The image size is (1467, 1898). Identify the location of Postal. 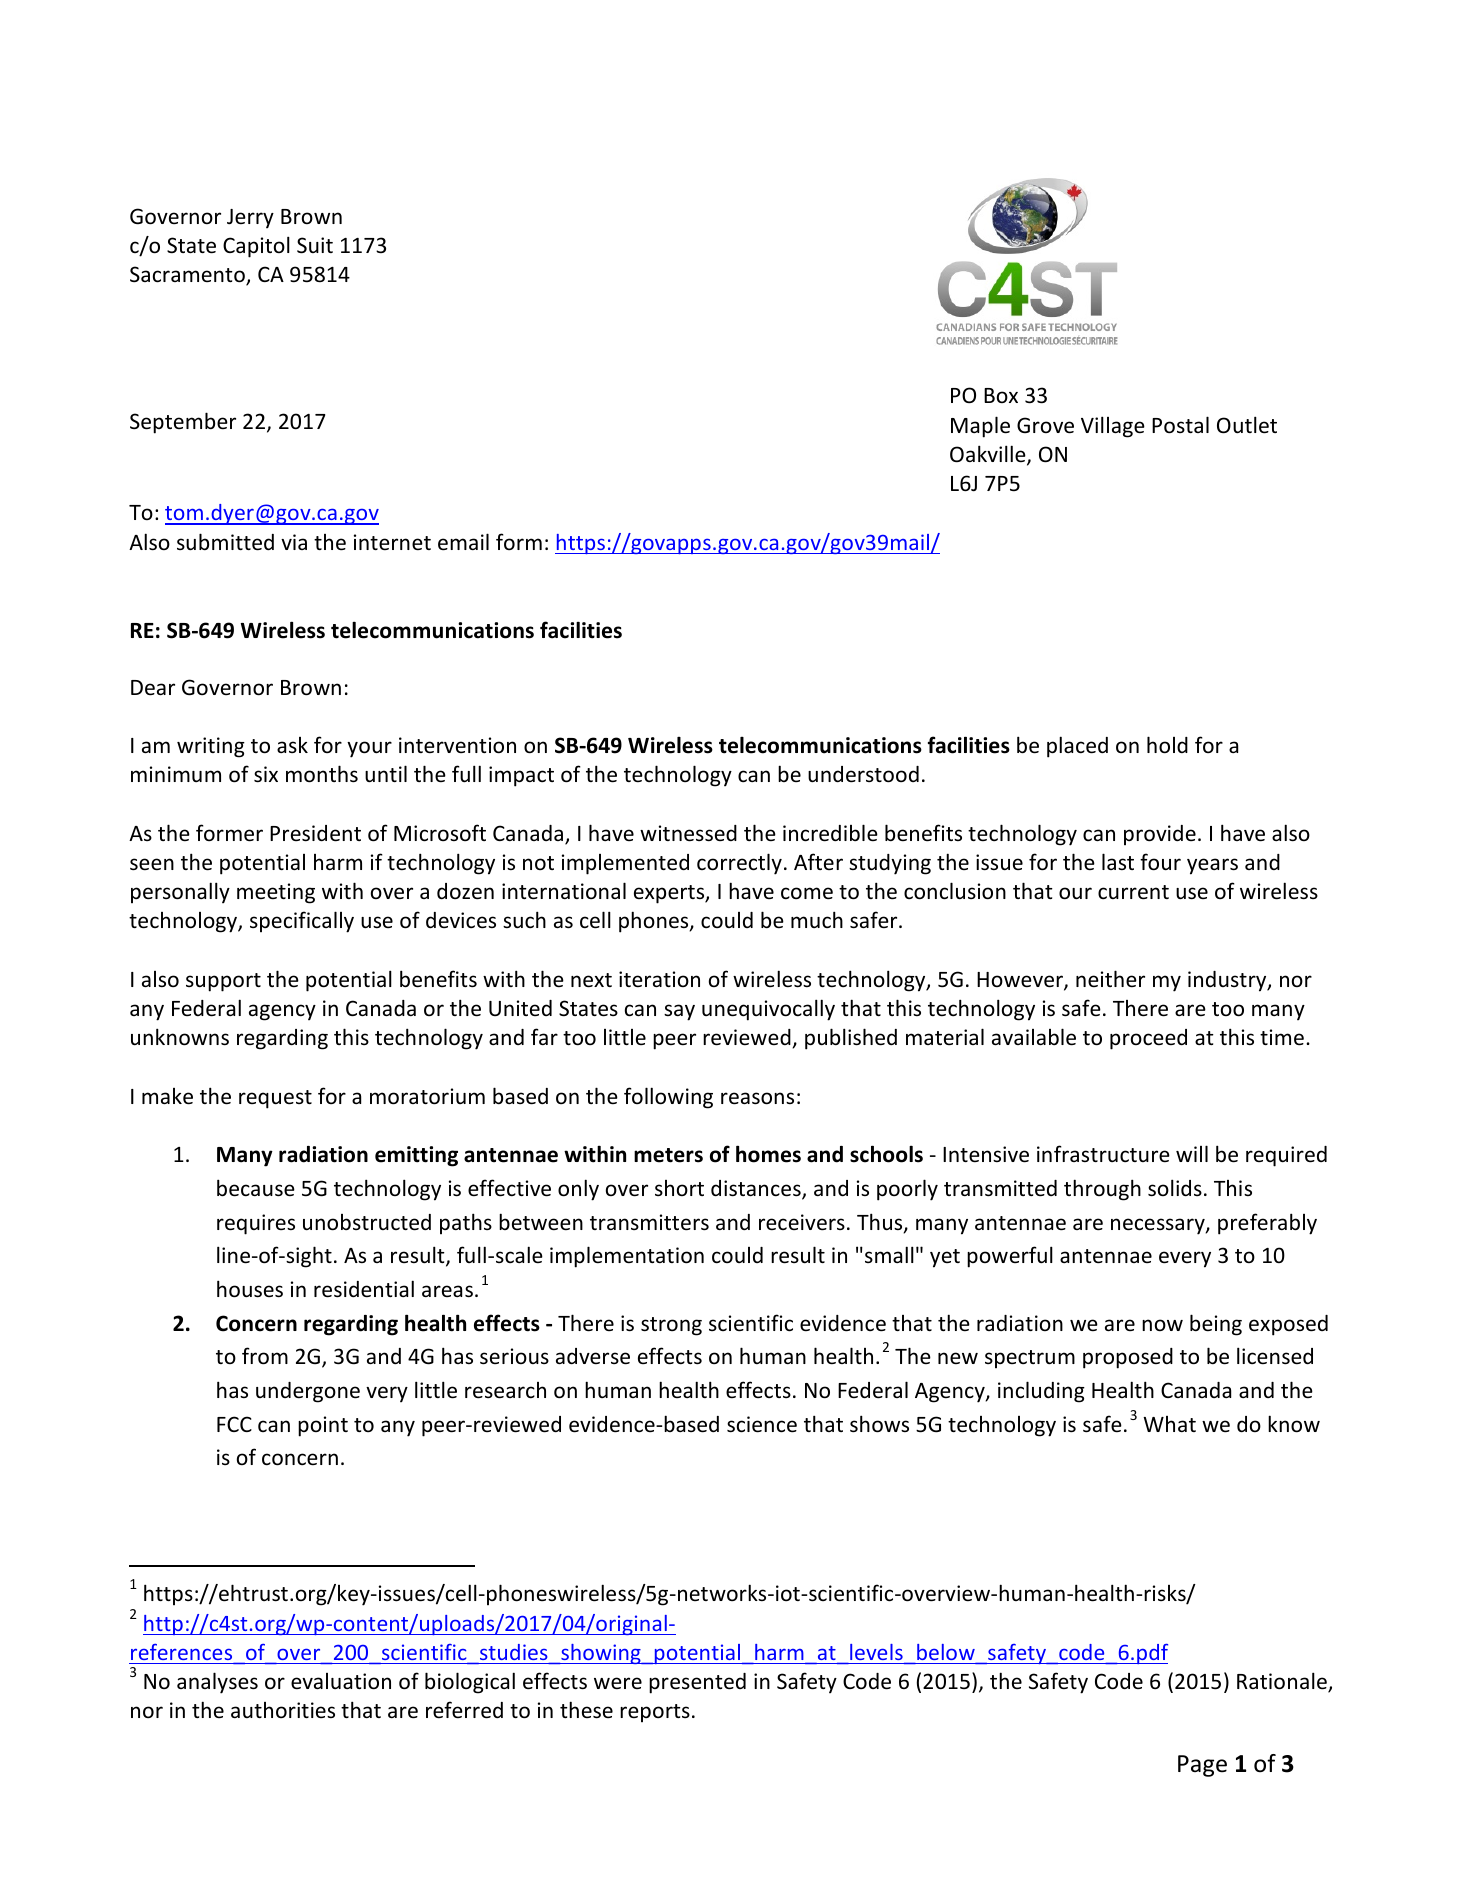
(1180, 425).
